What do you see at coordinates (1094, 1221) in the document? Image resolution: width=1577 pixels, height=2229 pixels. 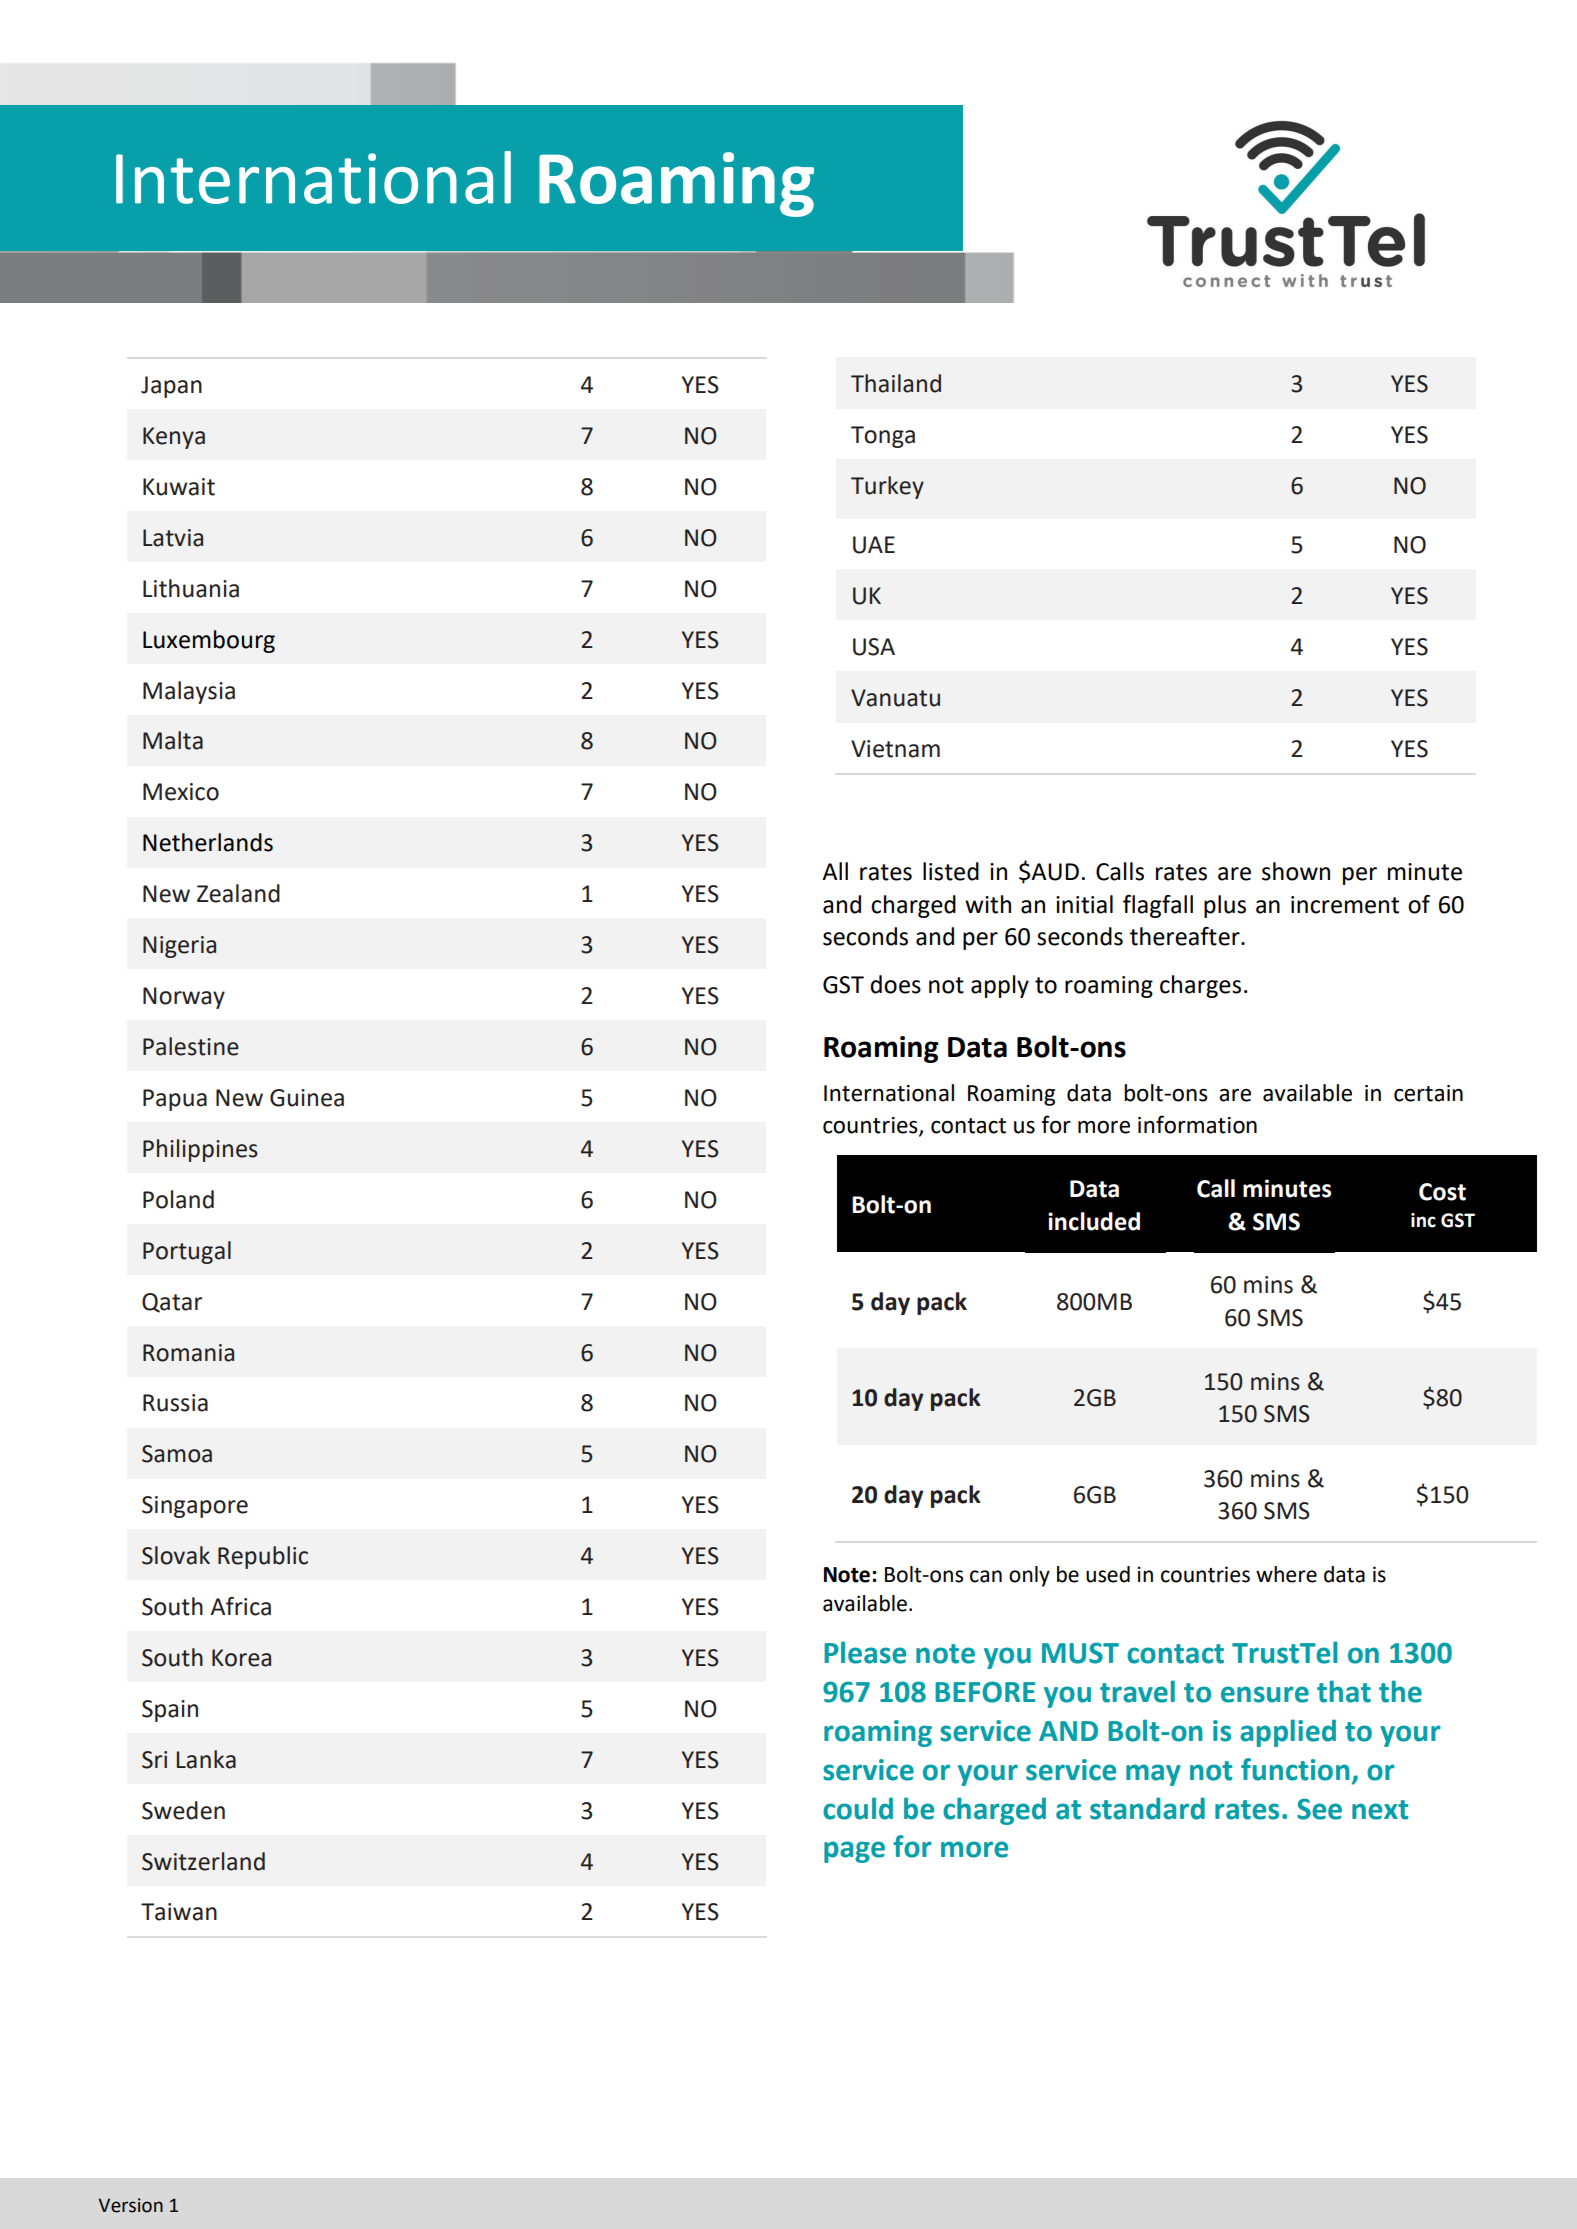 I see `included` at bounding box center [1094, 1221].
